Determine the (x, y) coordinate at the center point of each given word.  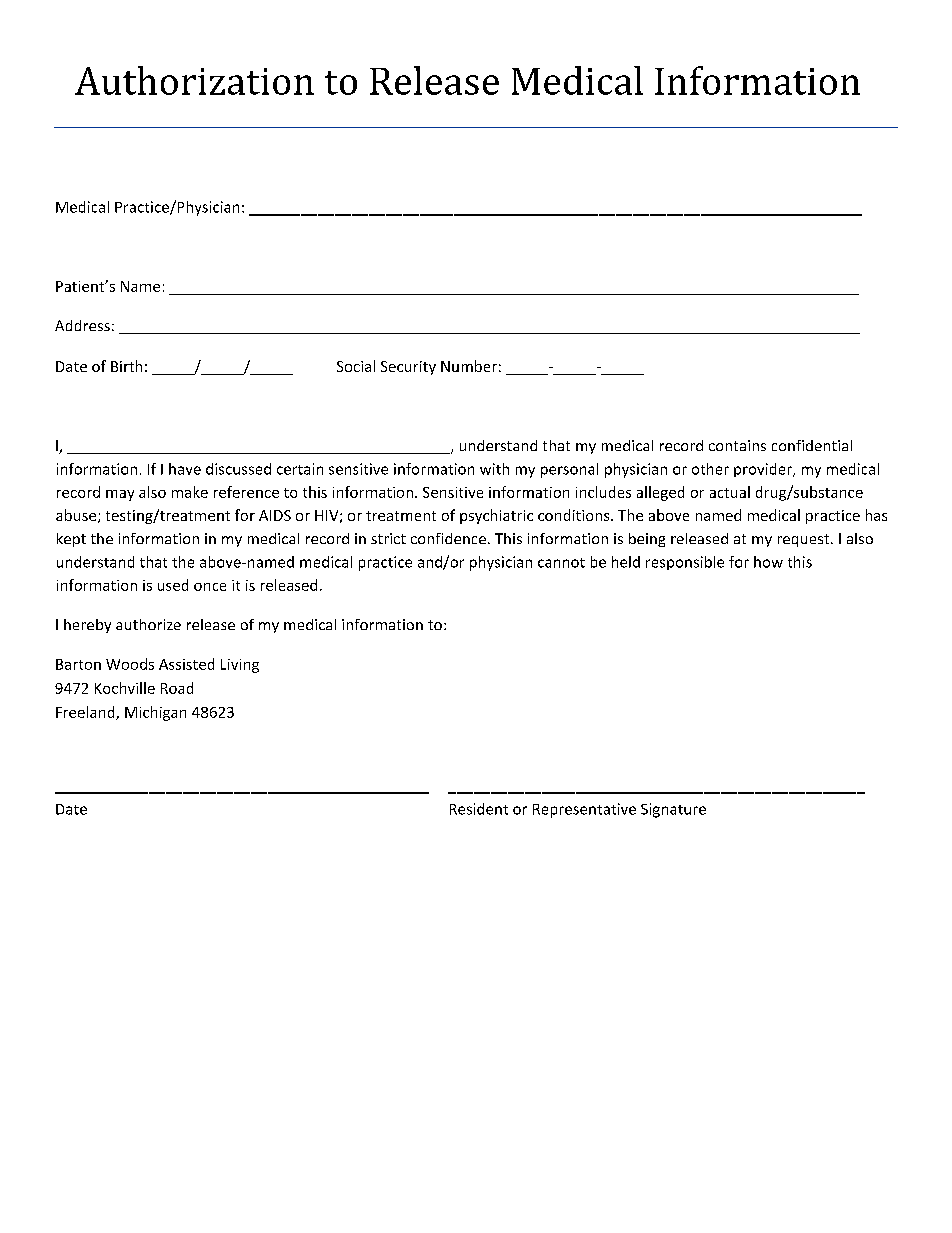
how (768, 562)
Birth (126, 366)
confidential (812, 445)
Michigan (155, 713)
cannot (561, 563)
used (173, 585)
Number (469, 366)
